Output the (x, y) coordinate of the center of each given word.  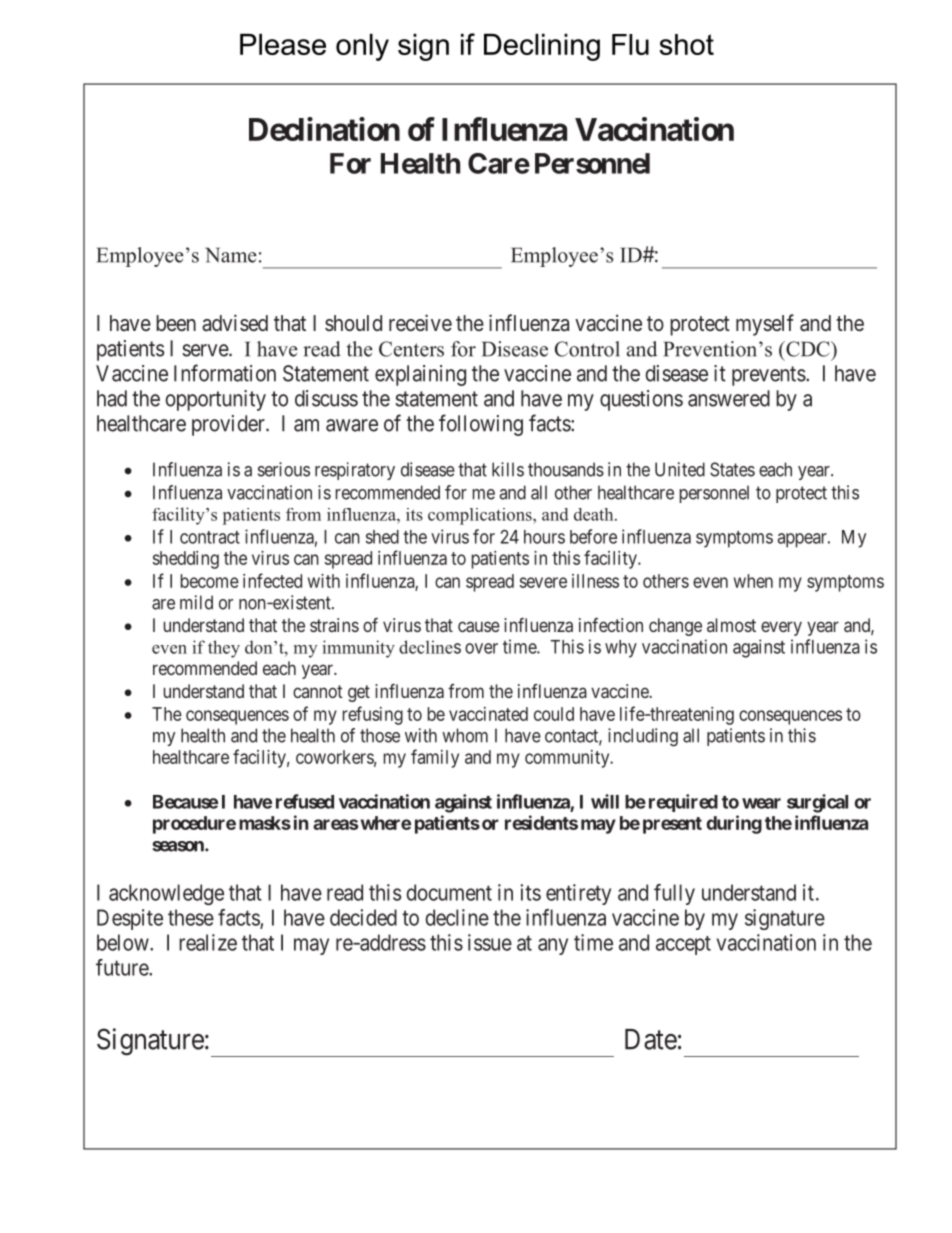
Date (651, 1039)
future (123, 967)
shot (686, 44)
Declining (542, 47)
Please (283, 44)
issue (490, 942)
